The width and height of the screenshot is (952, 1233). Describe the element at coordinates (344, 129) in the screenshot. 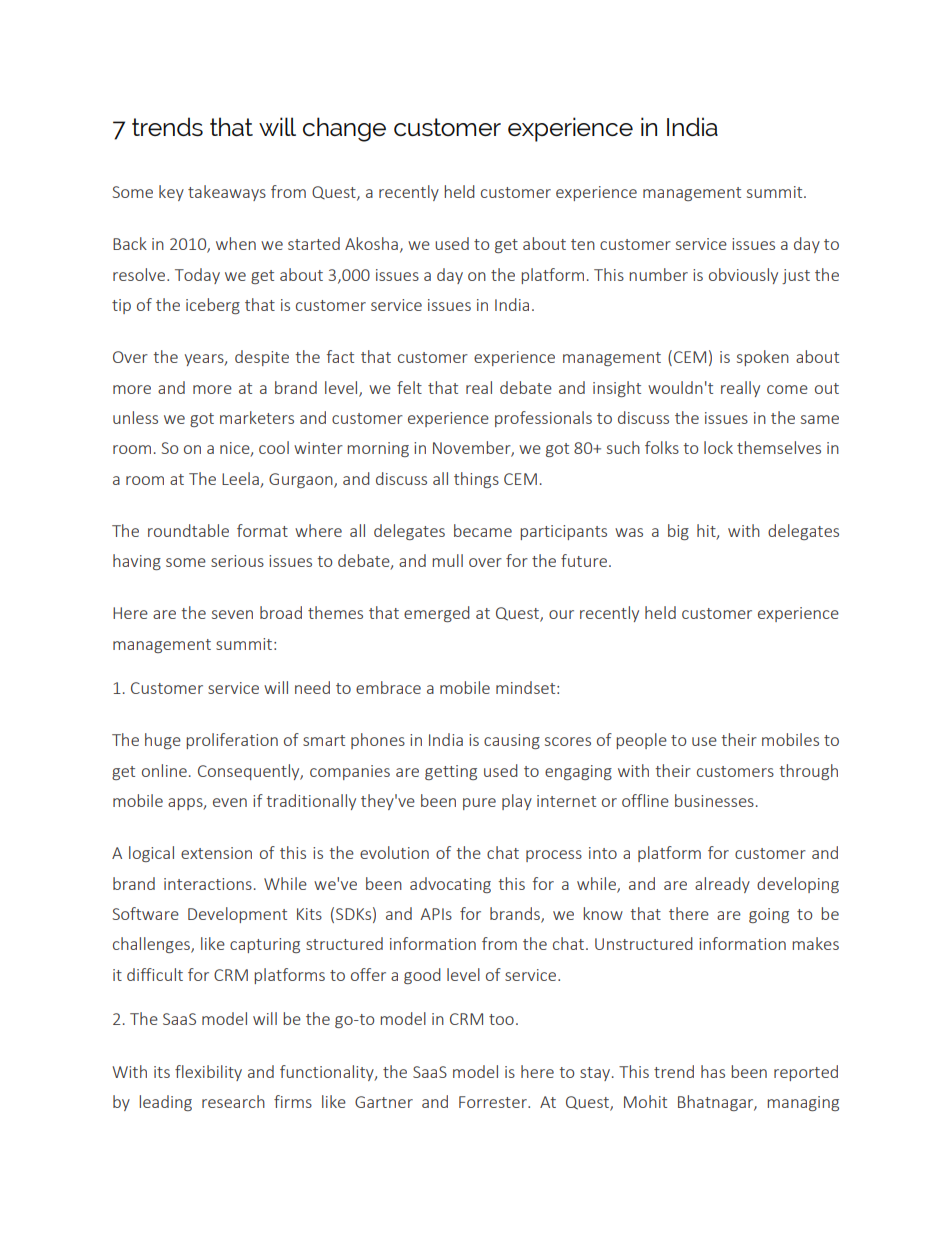

I see `change` at that location.
